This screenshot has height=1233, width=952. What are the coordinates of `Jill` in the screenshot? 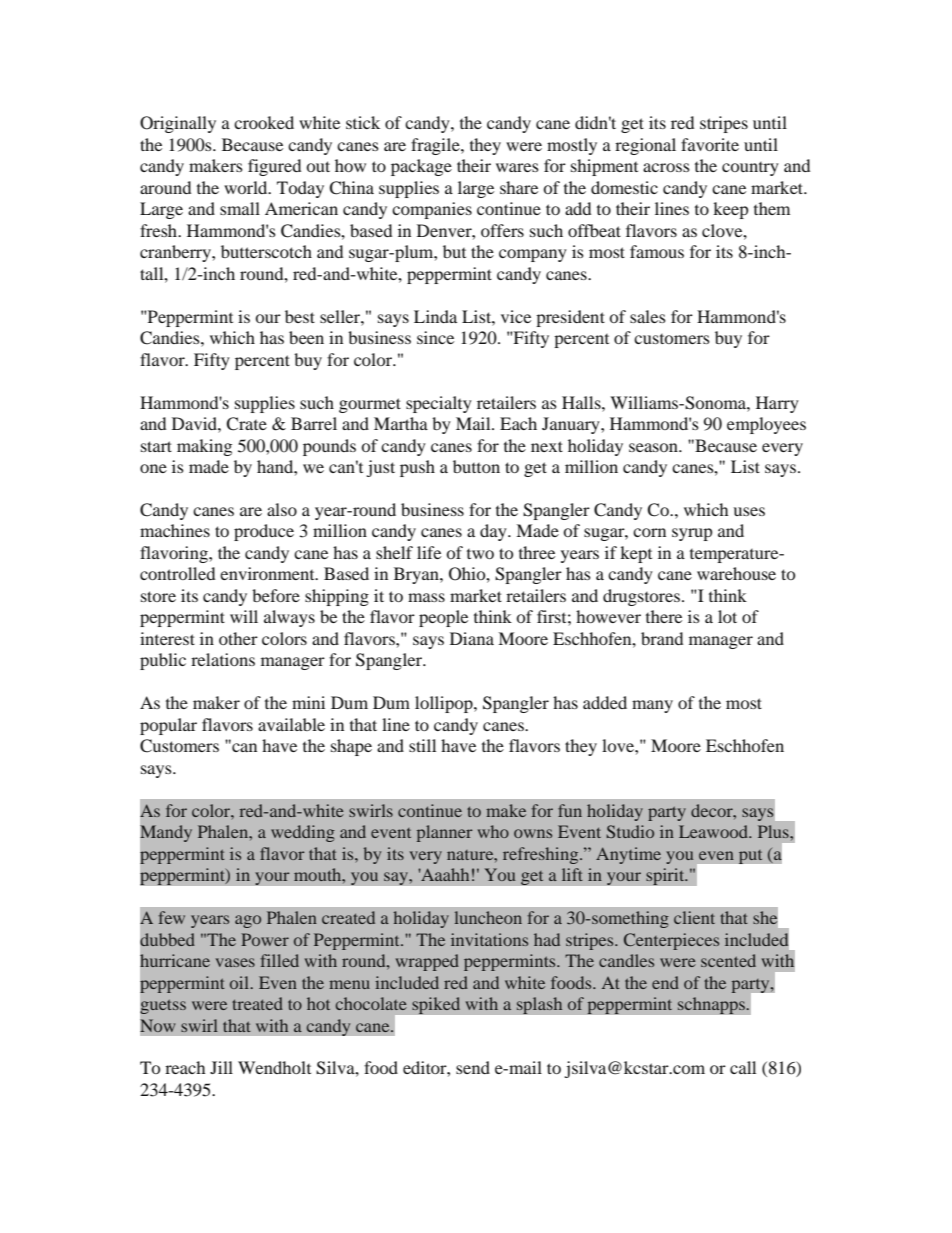 It's located at (221, 1067).
